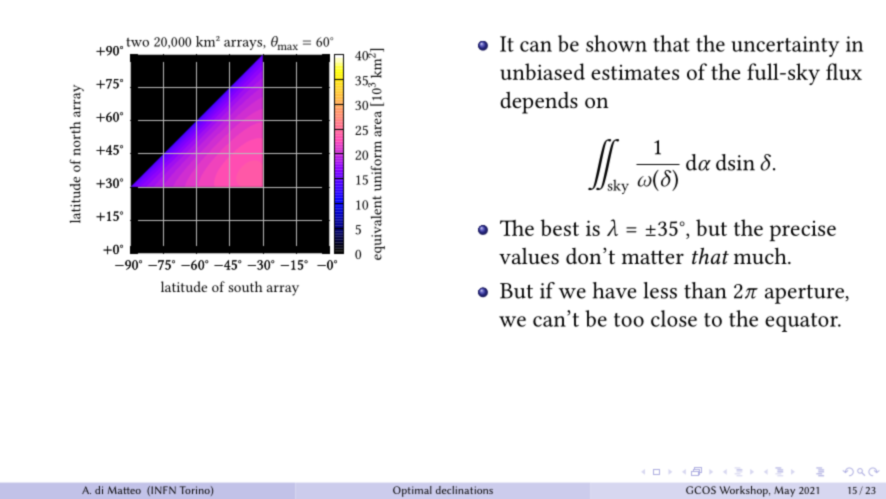 Image resolution: width=886 pixels, height=499 pixels. I want to click on have, so click(614, 290).
